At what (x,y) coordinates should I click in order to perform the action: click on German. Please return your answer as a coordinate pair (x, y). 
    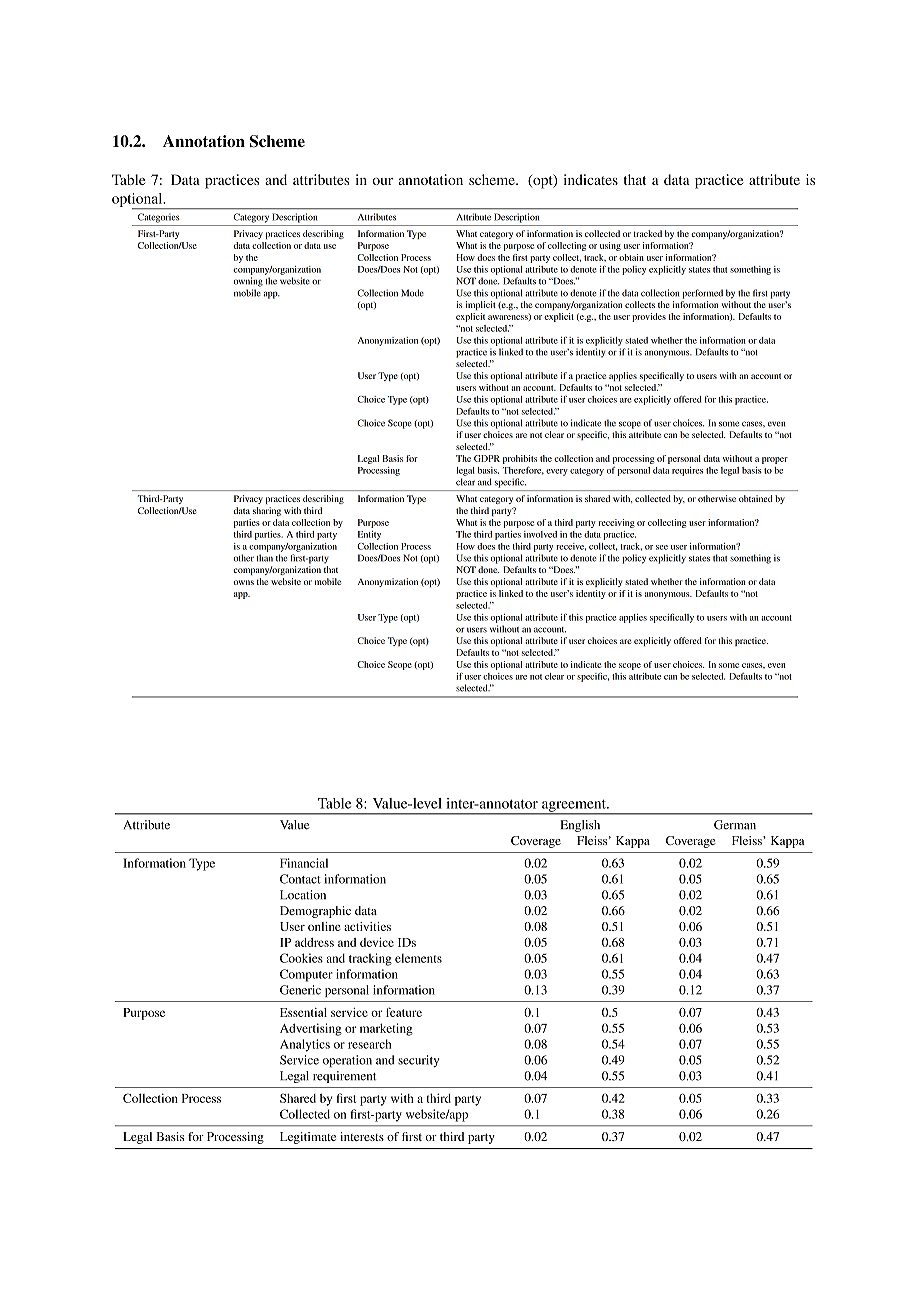
    Looking at the image, I should click on (735, 825).
